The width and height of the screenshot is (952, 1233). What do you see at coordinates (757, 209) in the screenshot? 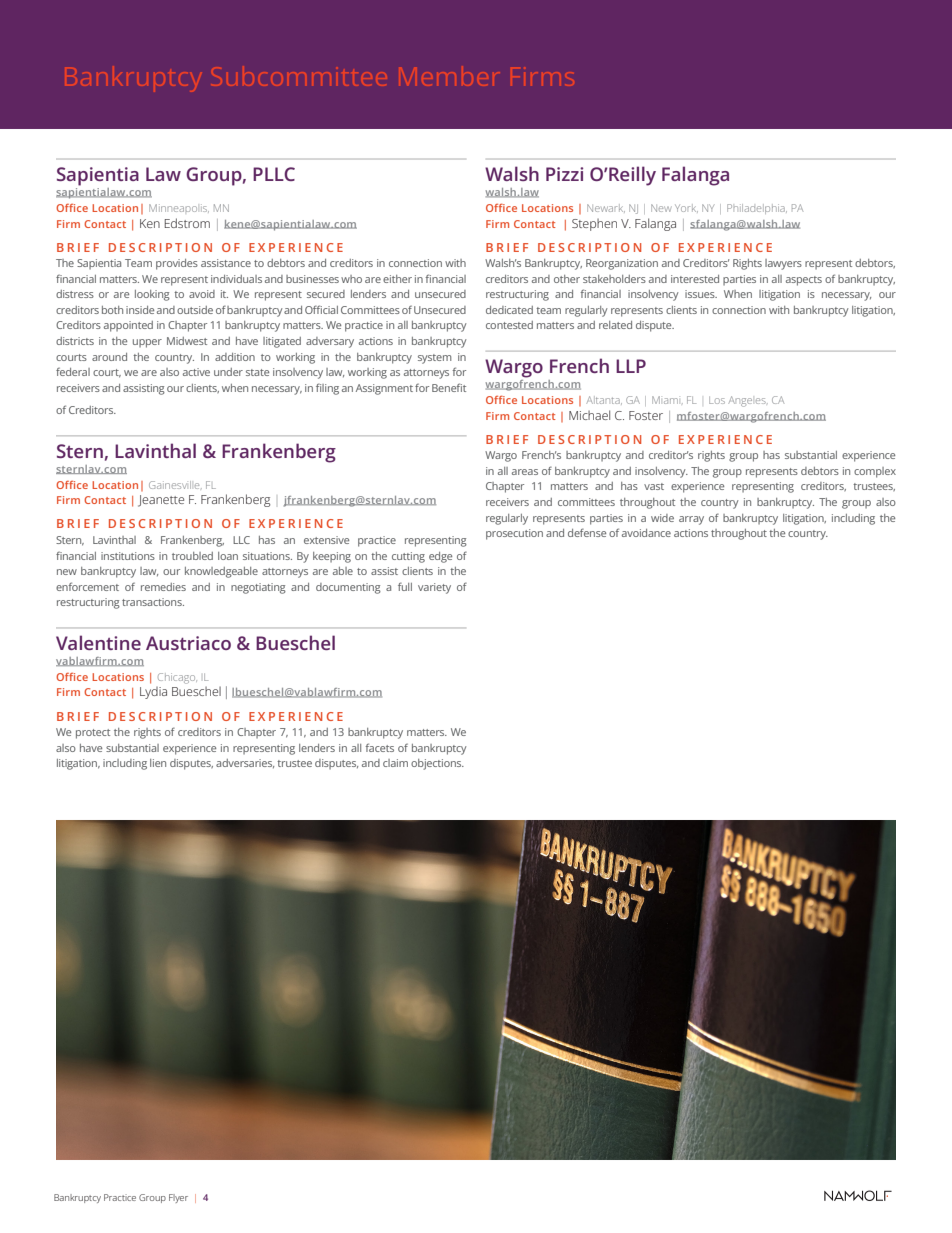
I see `Philadelphia` at bounding box center [757, 209].
